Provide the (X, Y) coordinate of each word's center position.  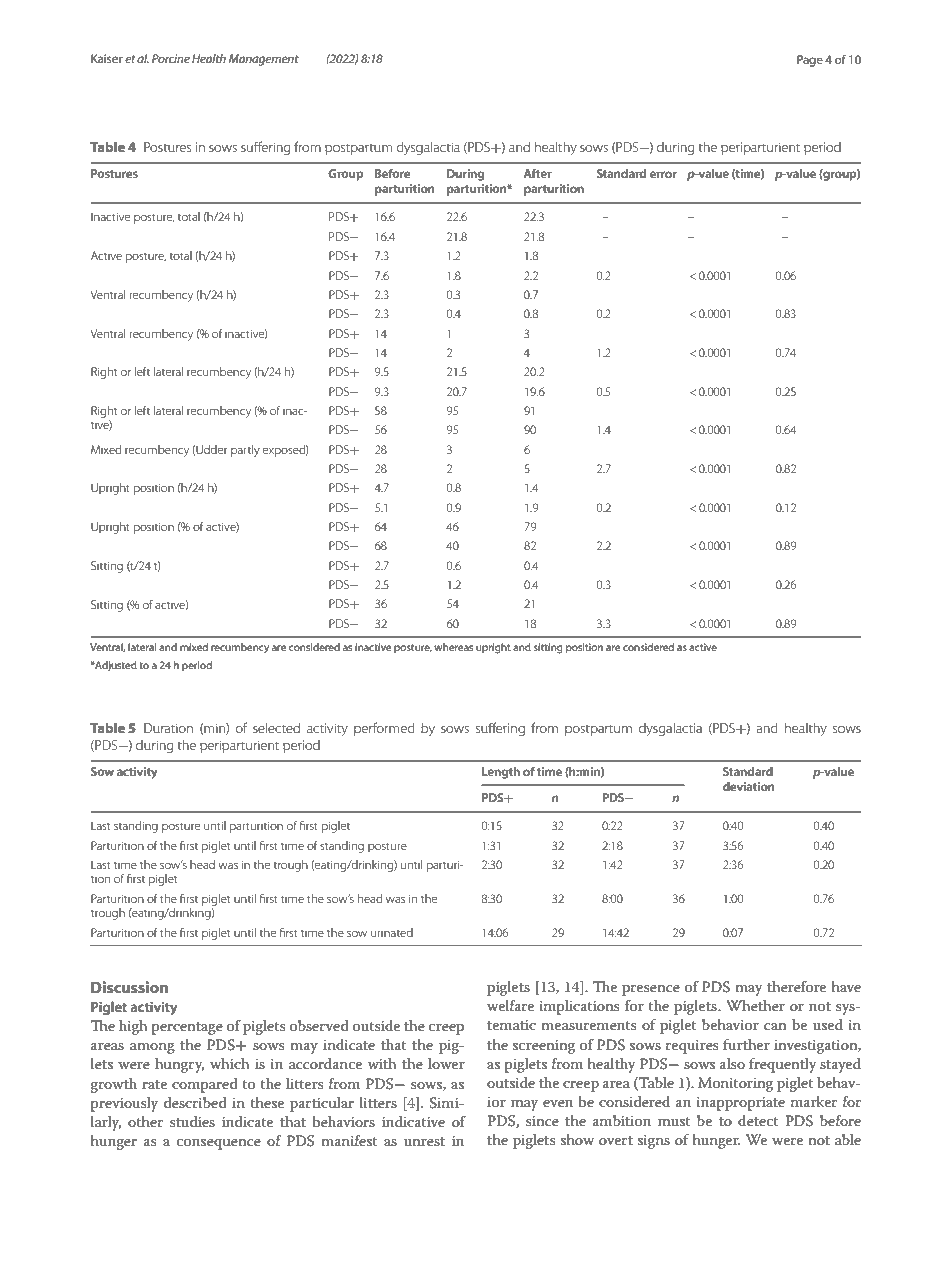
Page (810, 61)
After (538, 173)
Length (501, 773)
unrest (424, 1141)
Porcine (171, 58)
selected (276, 728)
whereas (453, 647)
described (195, 1102)
